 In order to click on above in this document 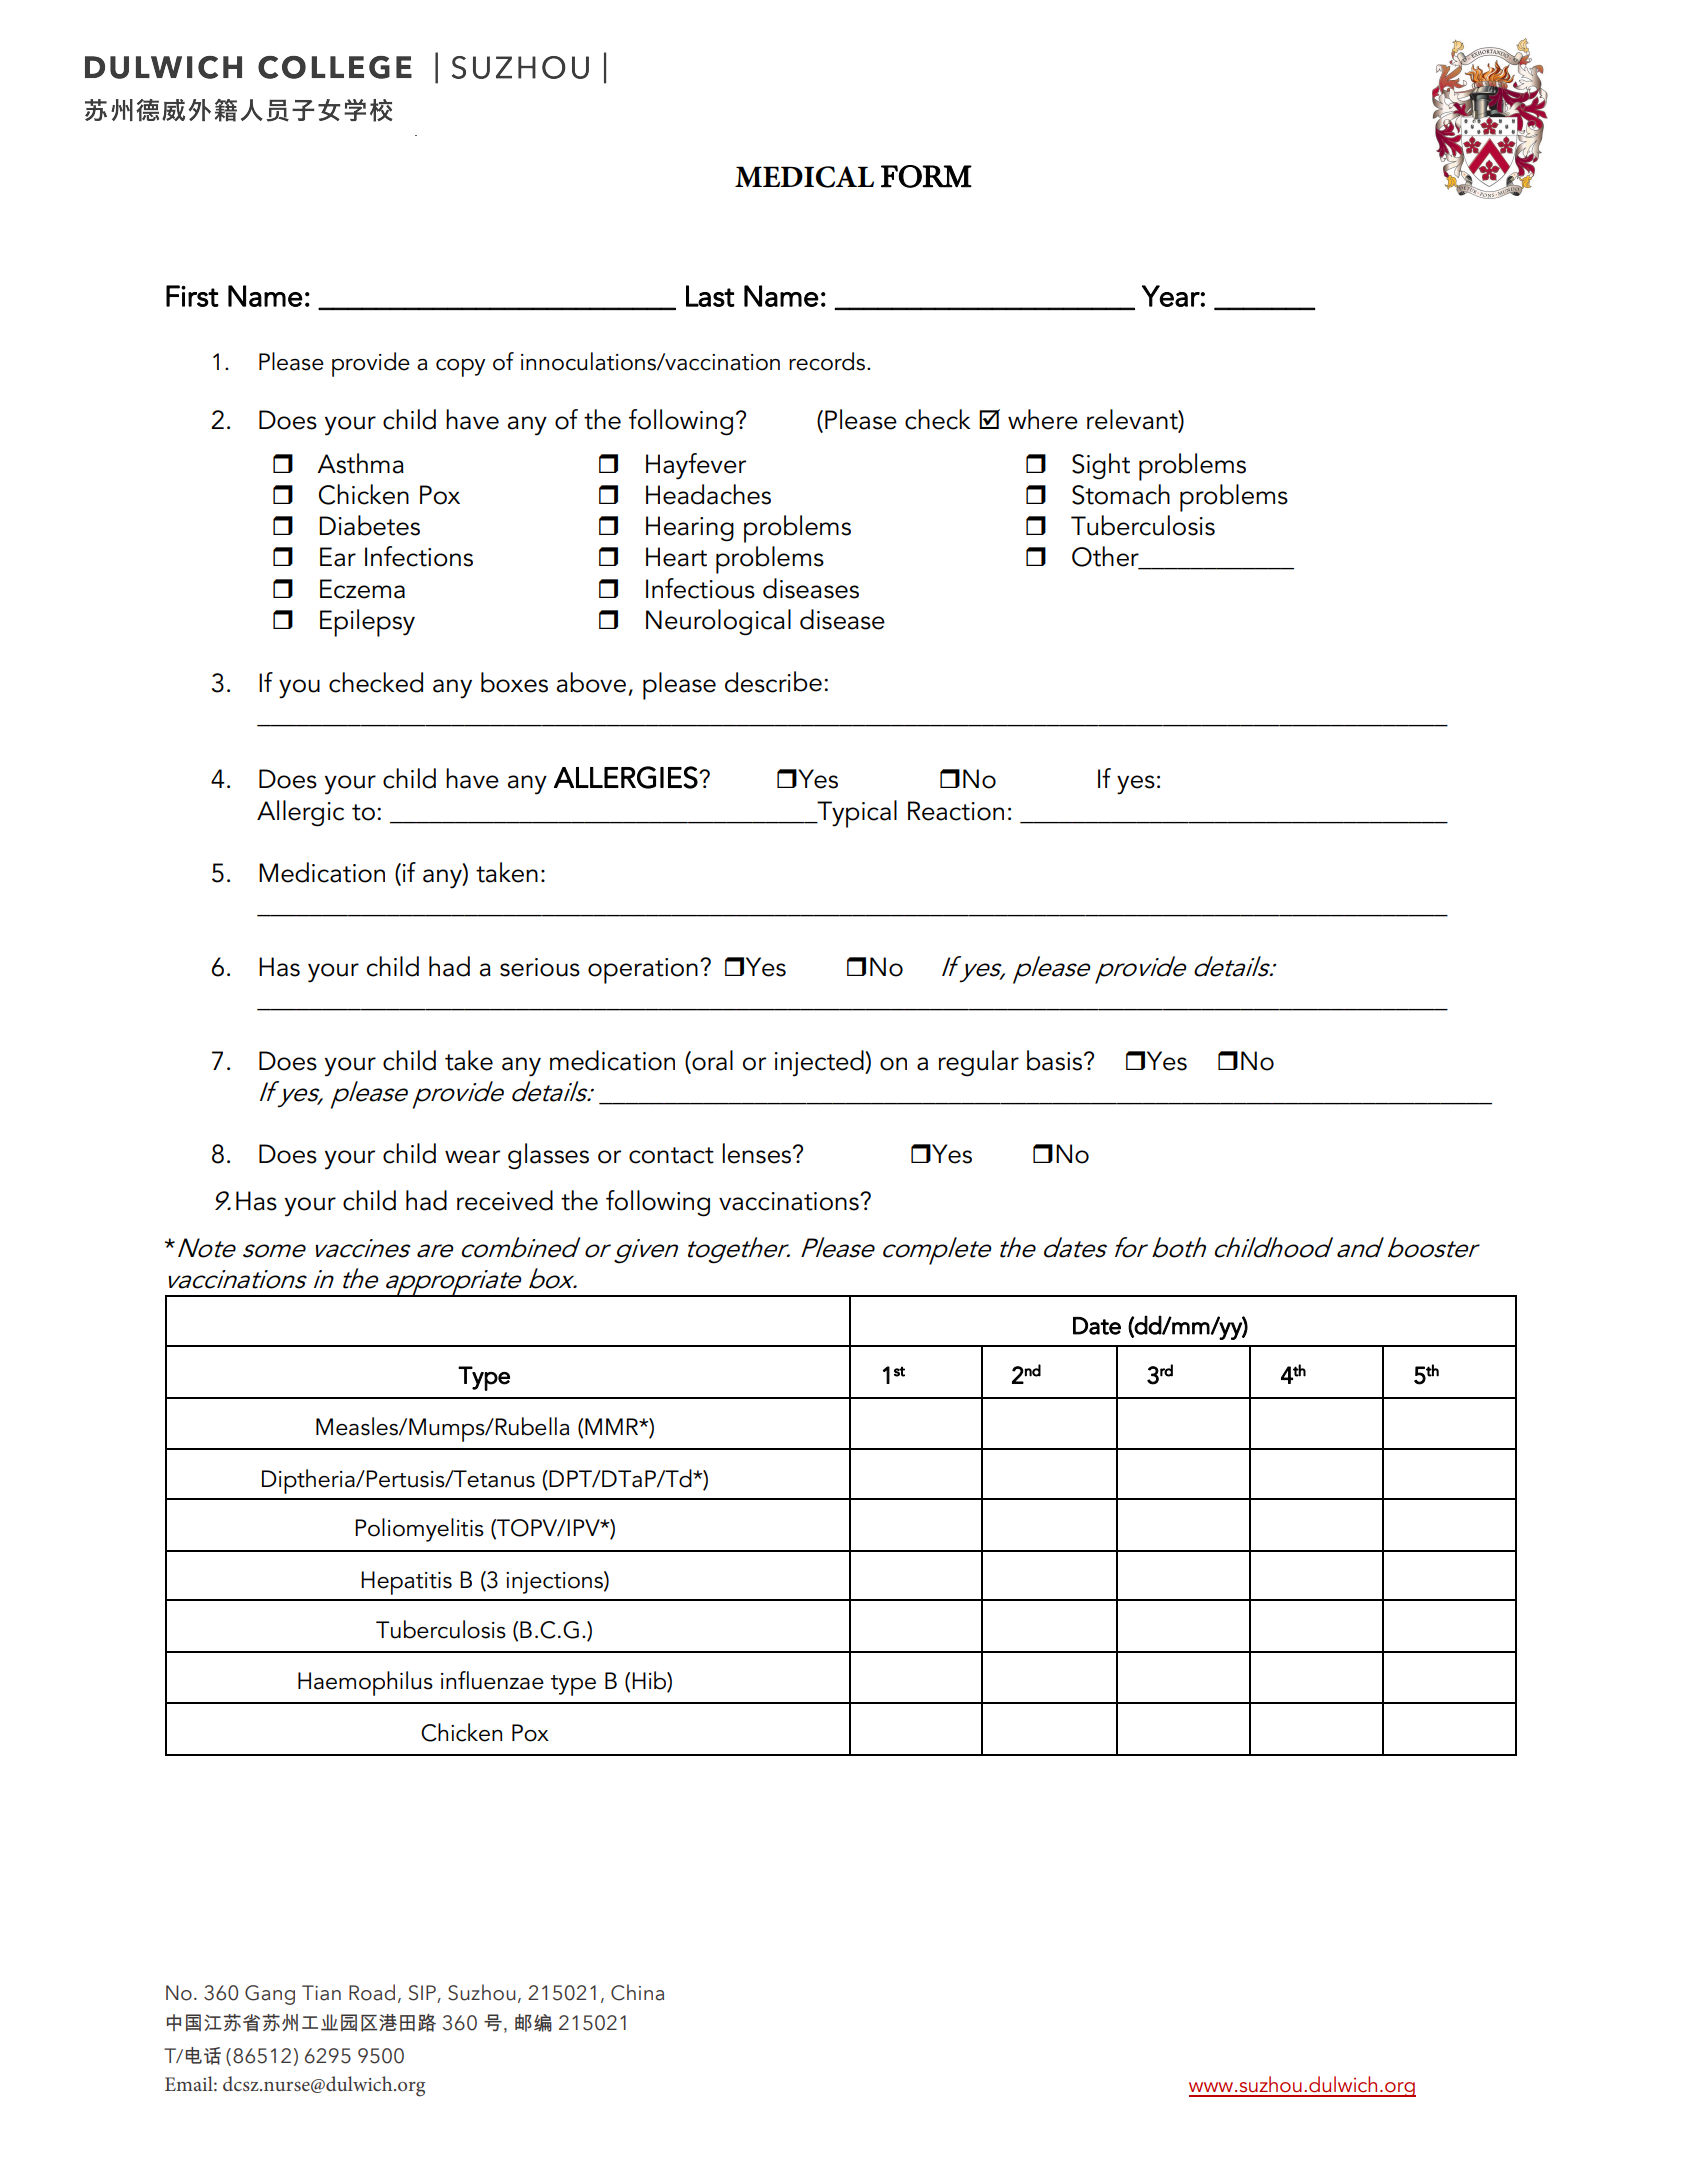, I will do `click(591, 682)`.
